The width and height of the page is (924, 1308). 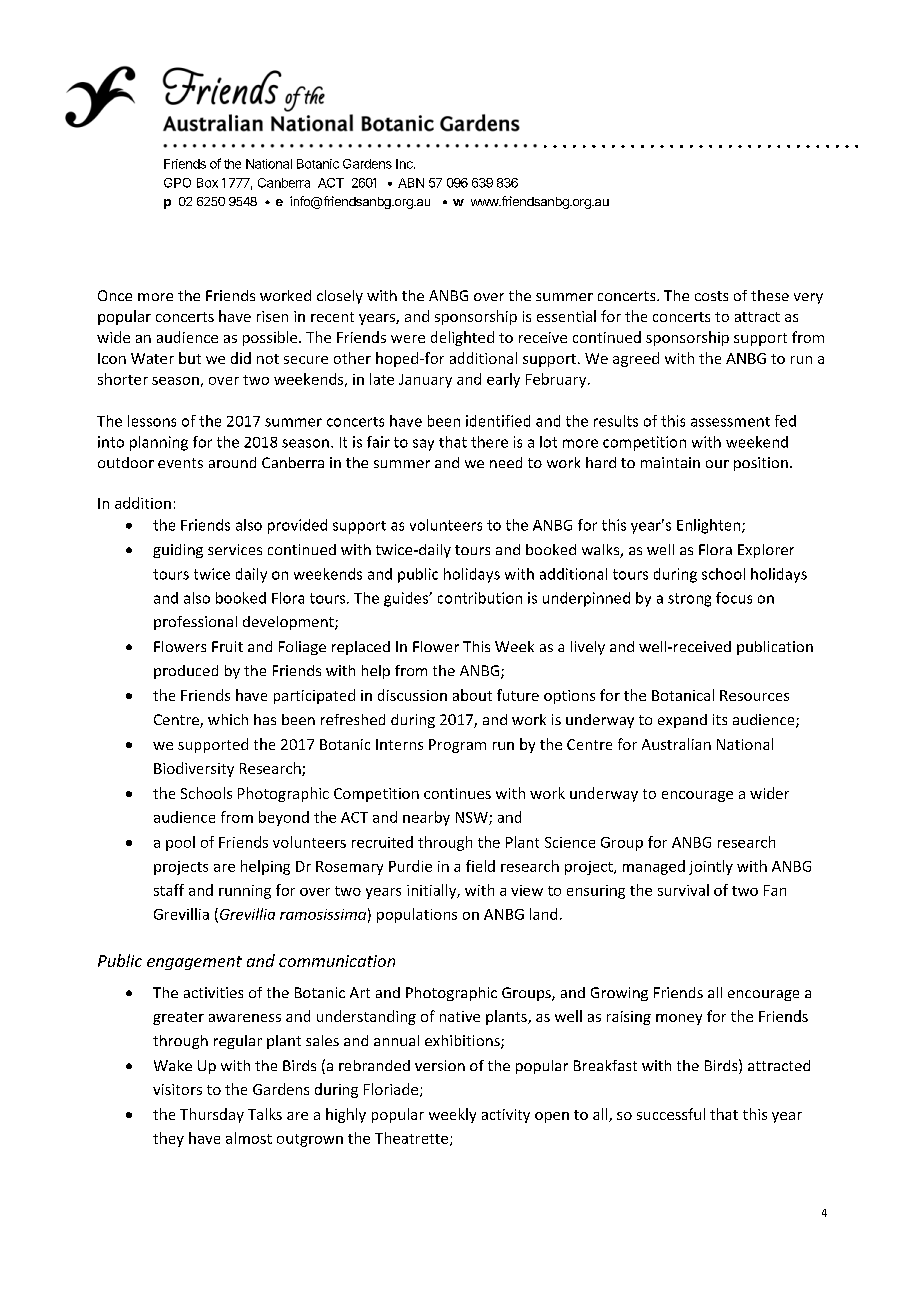 I want to click on Thursday, so click(x=212, y=1115).
